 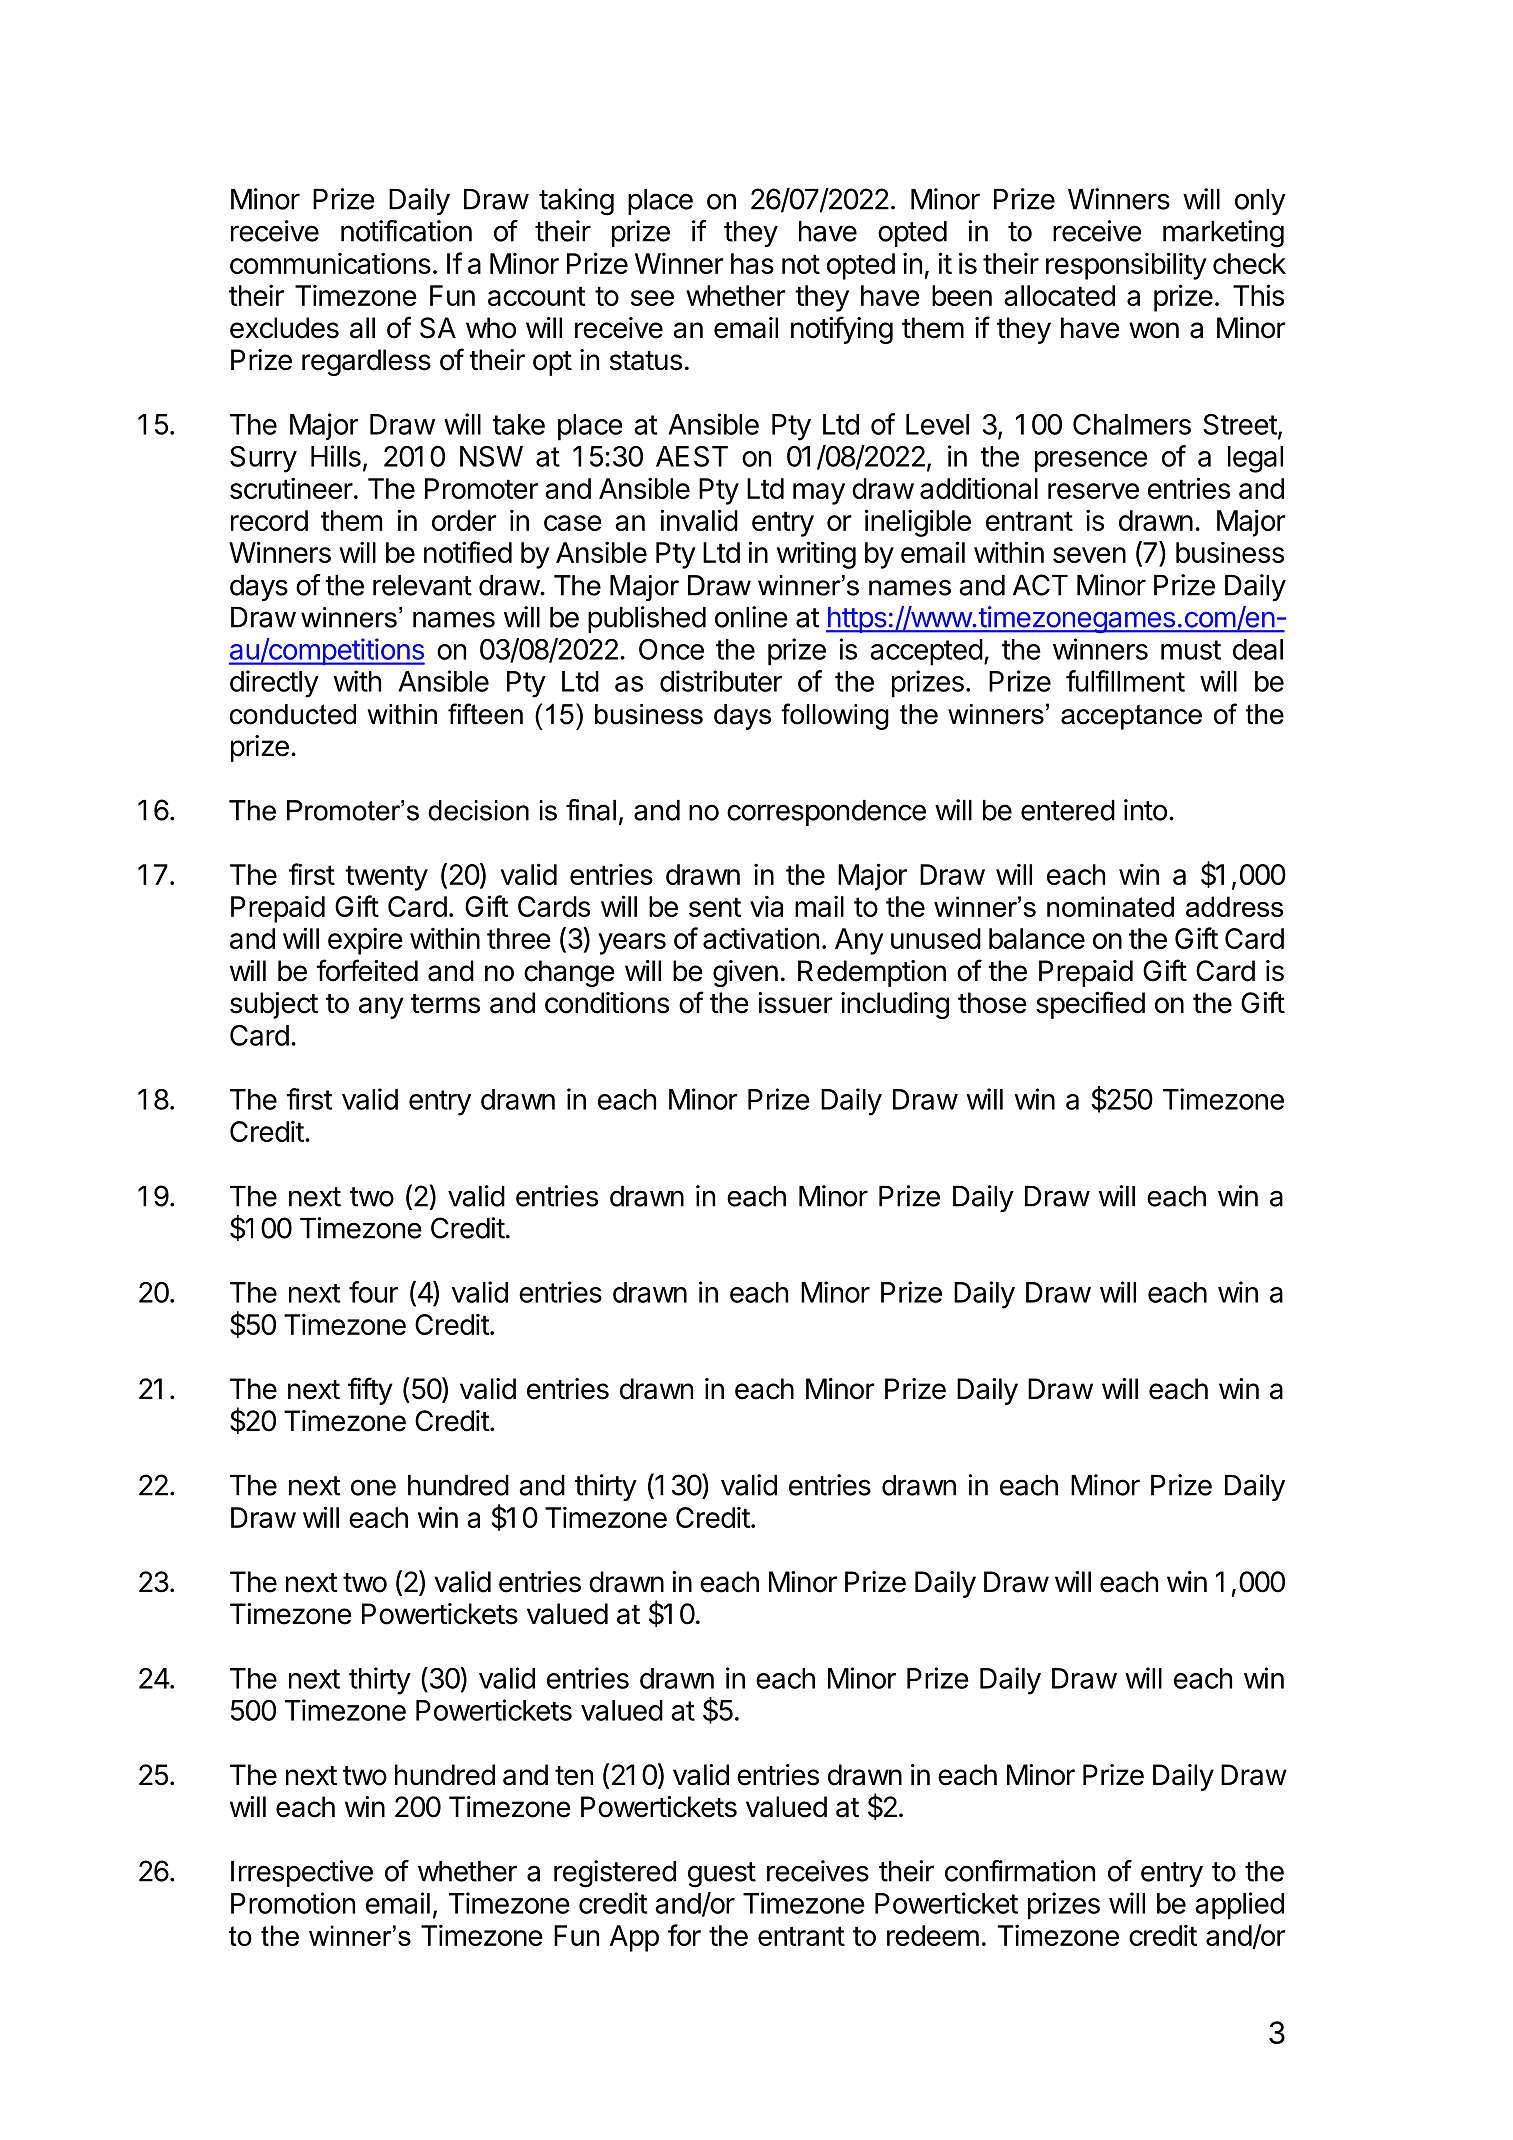 I want to click on ten, so click(x=574, y=1776).
